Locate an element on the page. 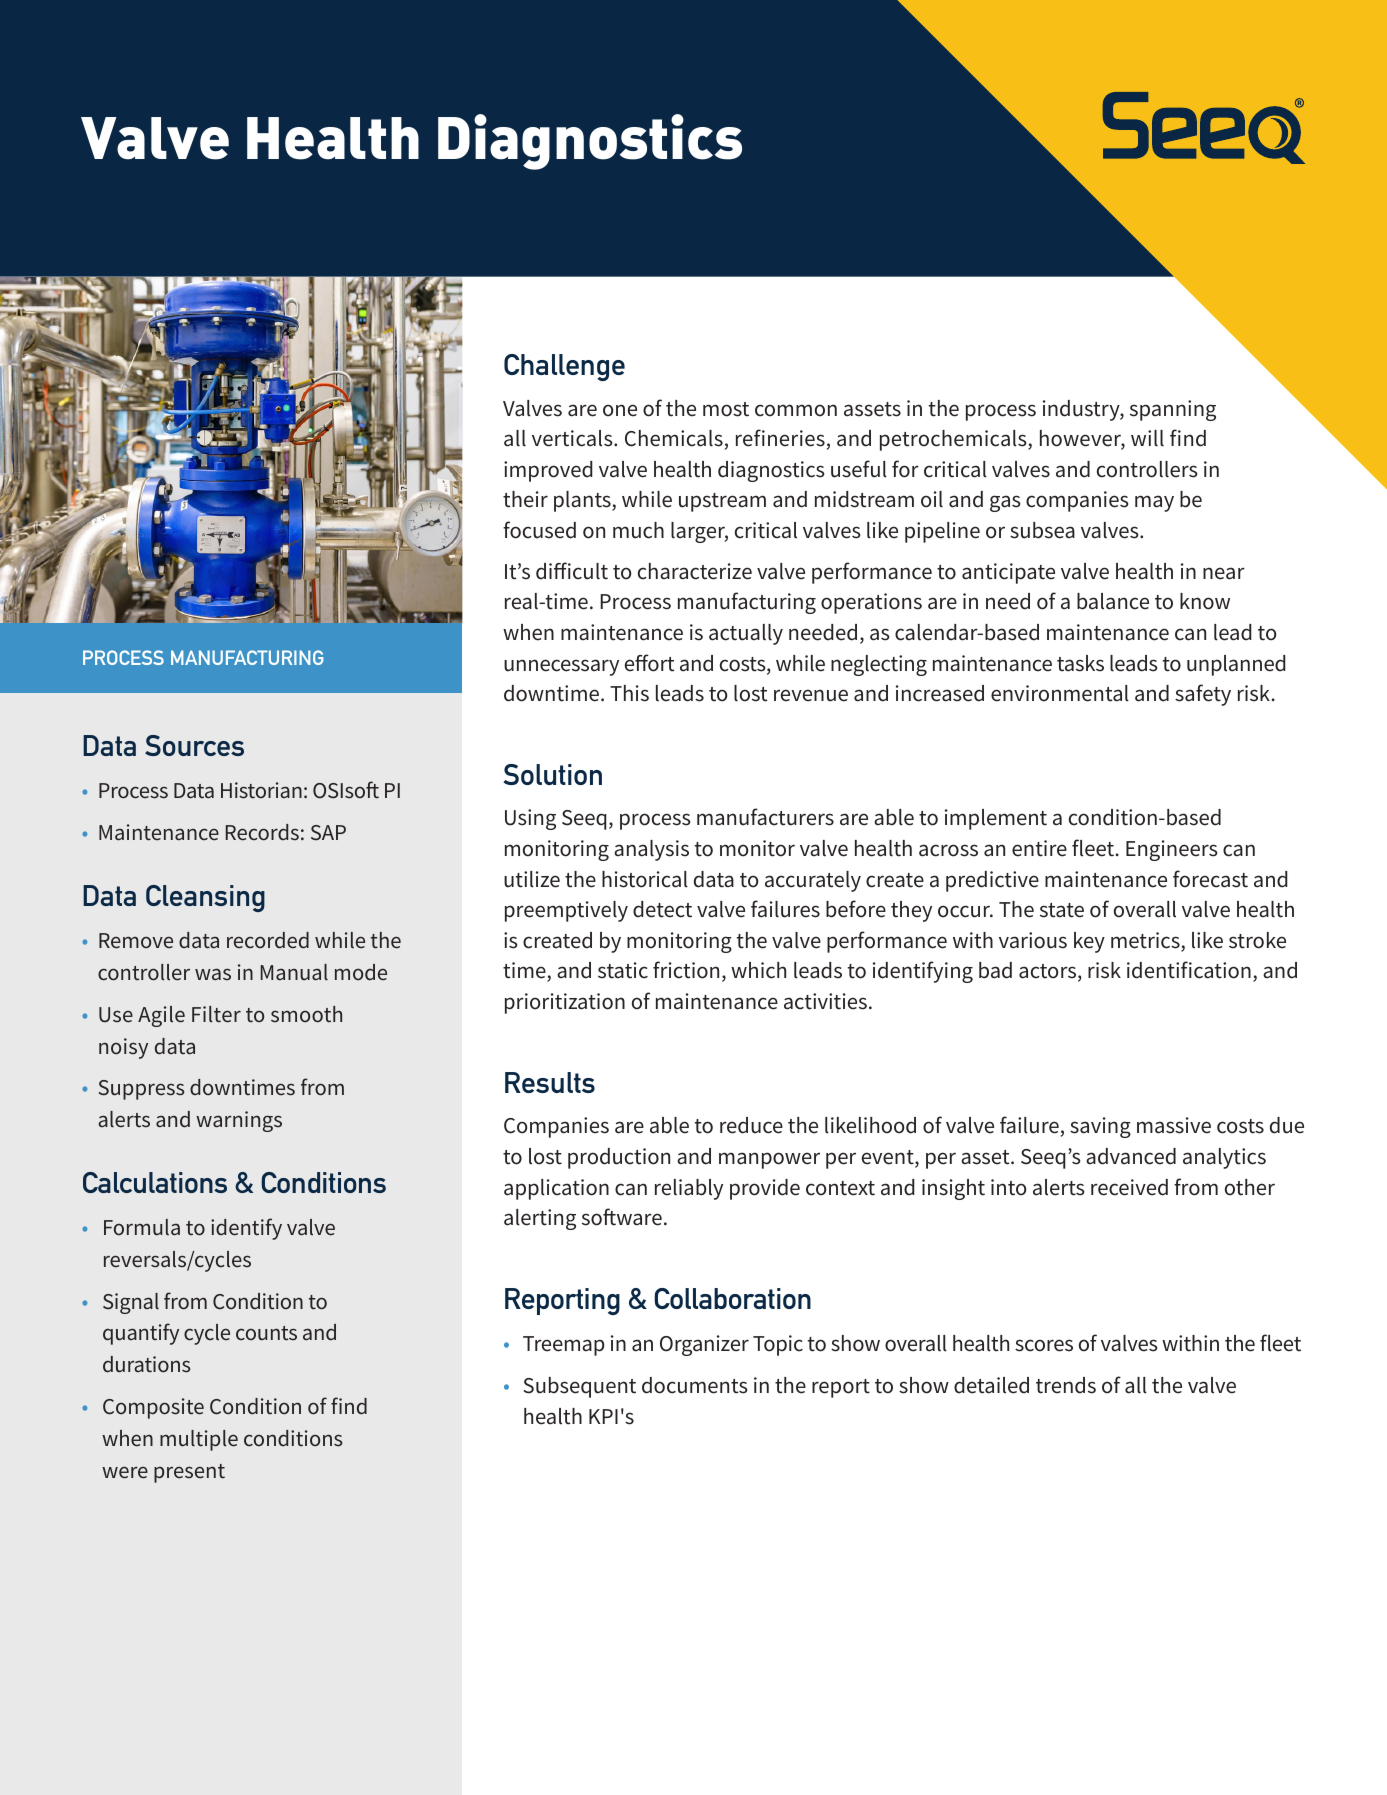 This page has height=1795, width=1387. recorded is located at coordinates (268, 940).
